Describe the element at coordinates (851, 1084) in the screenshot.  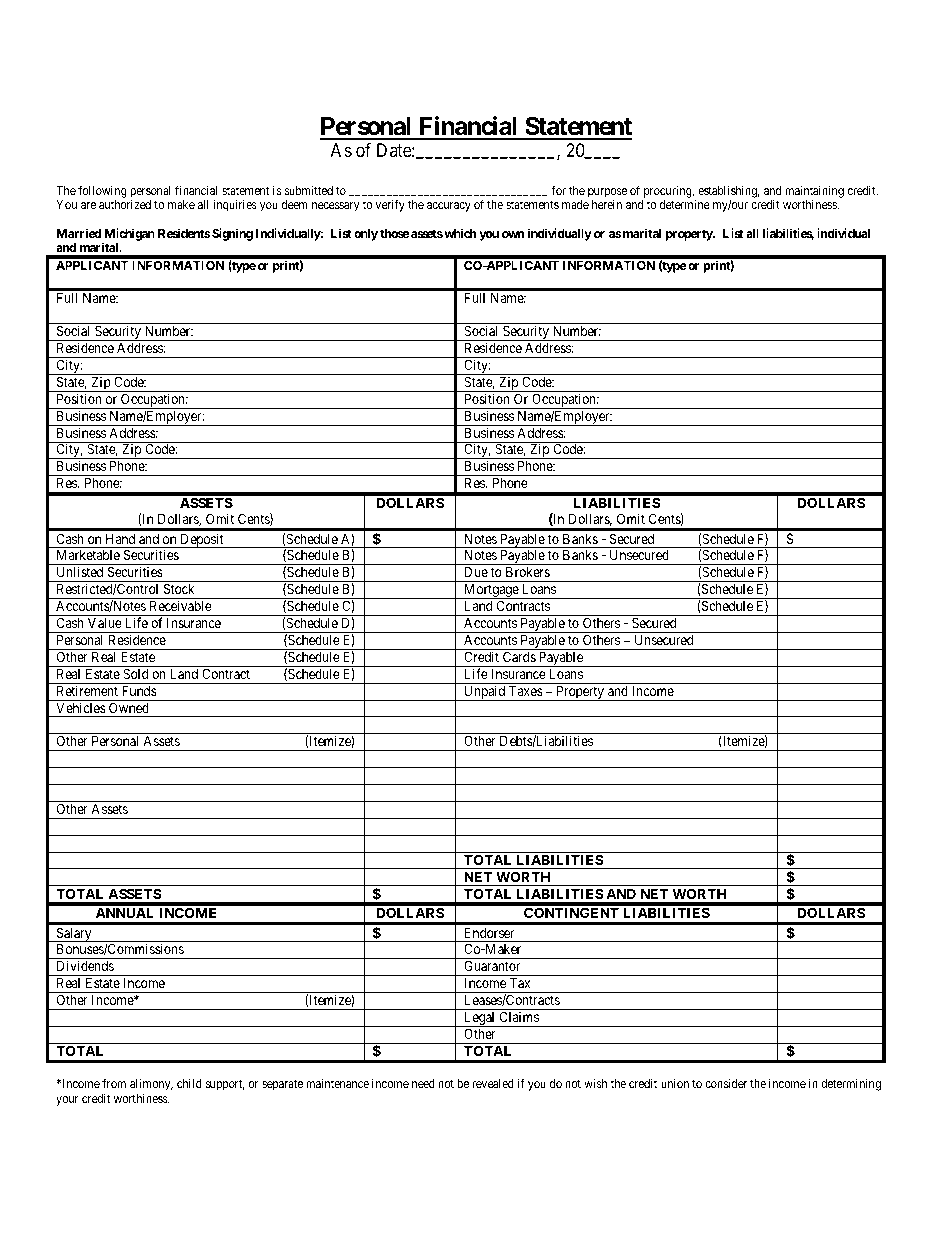
I see `determining` at that location.
